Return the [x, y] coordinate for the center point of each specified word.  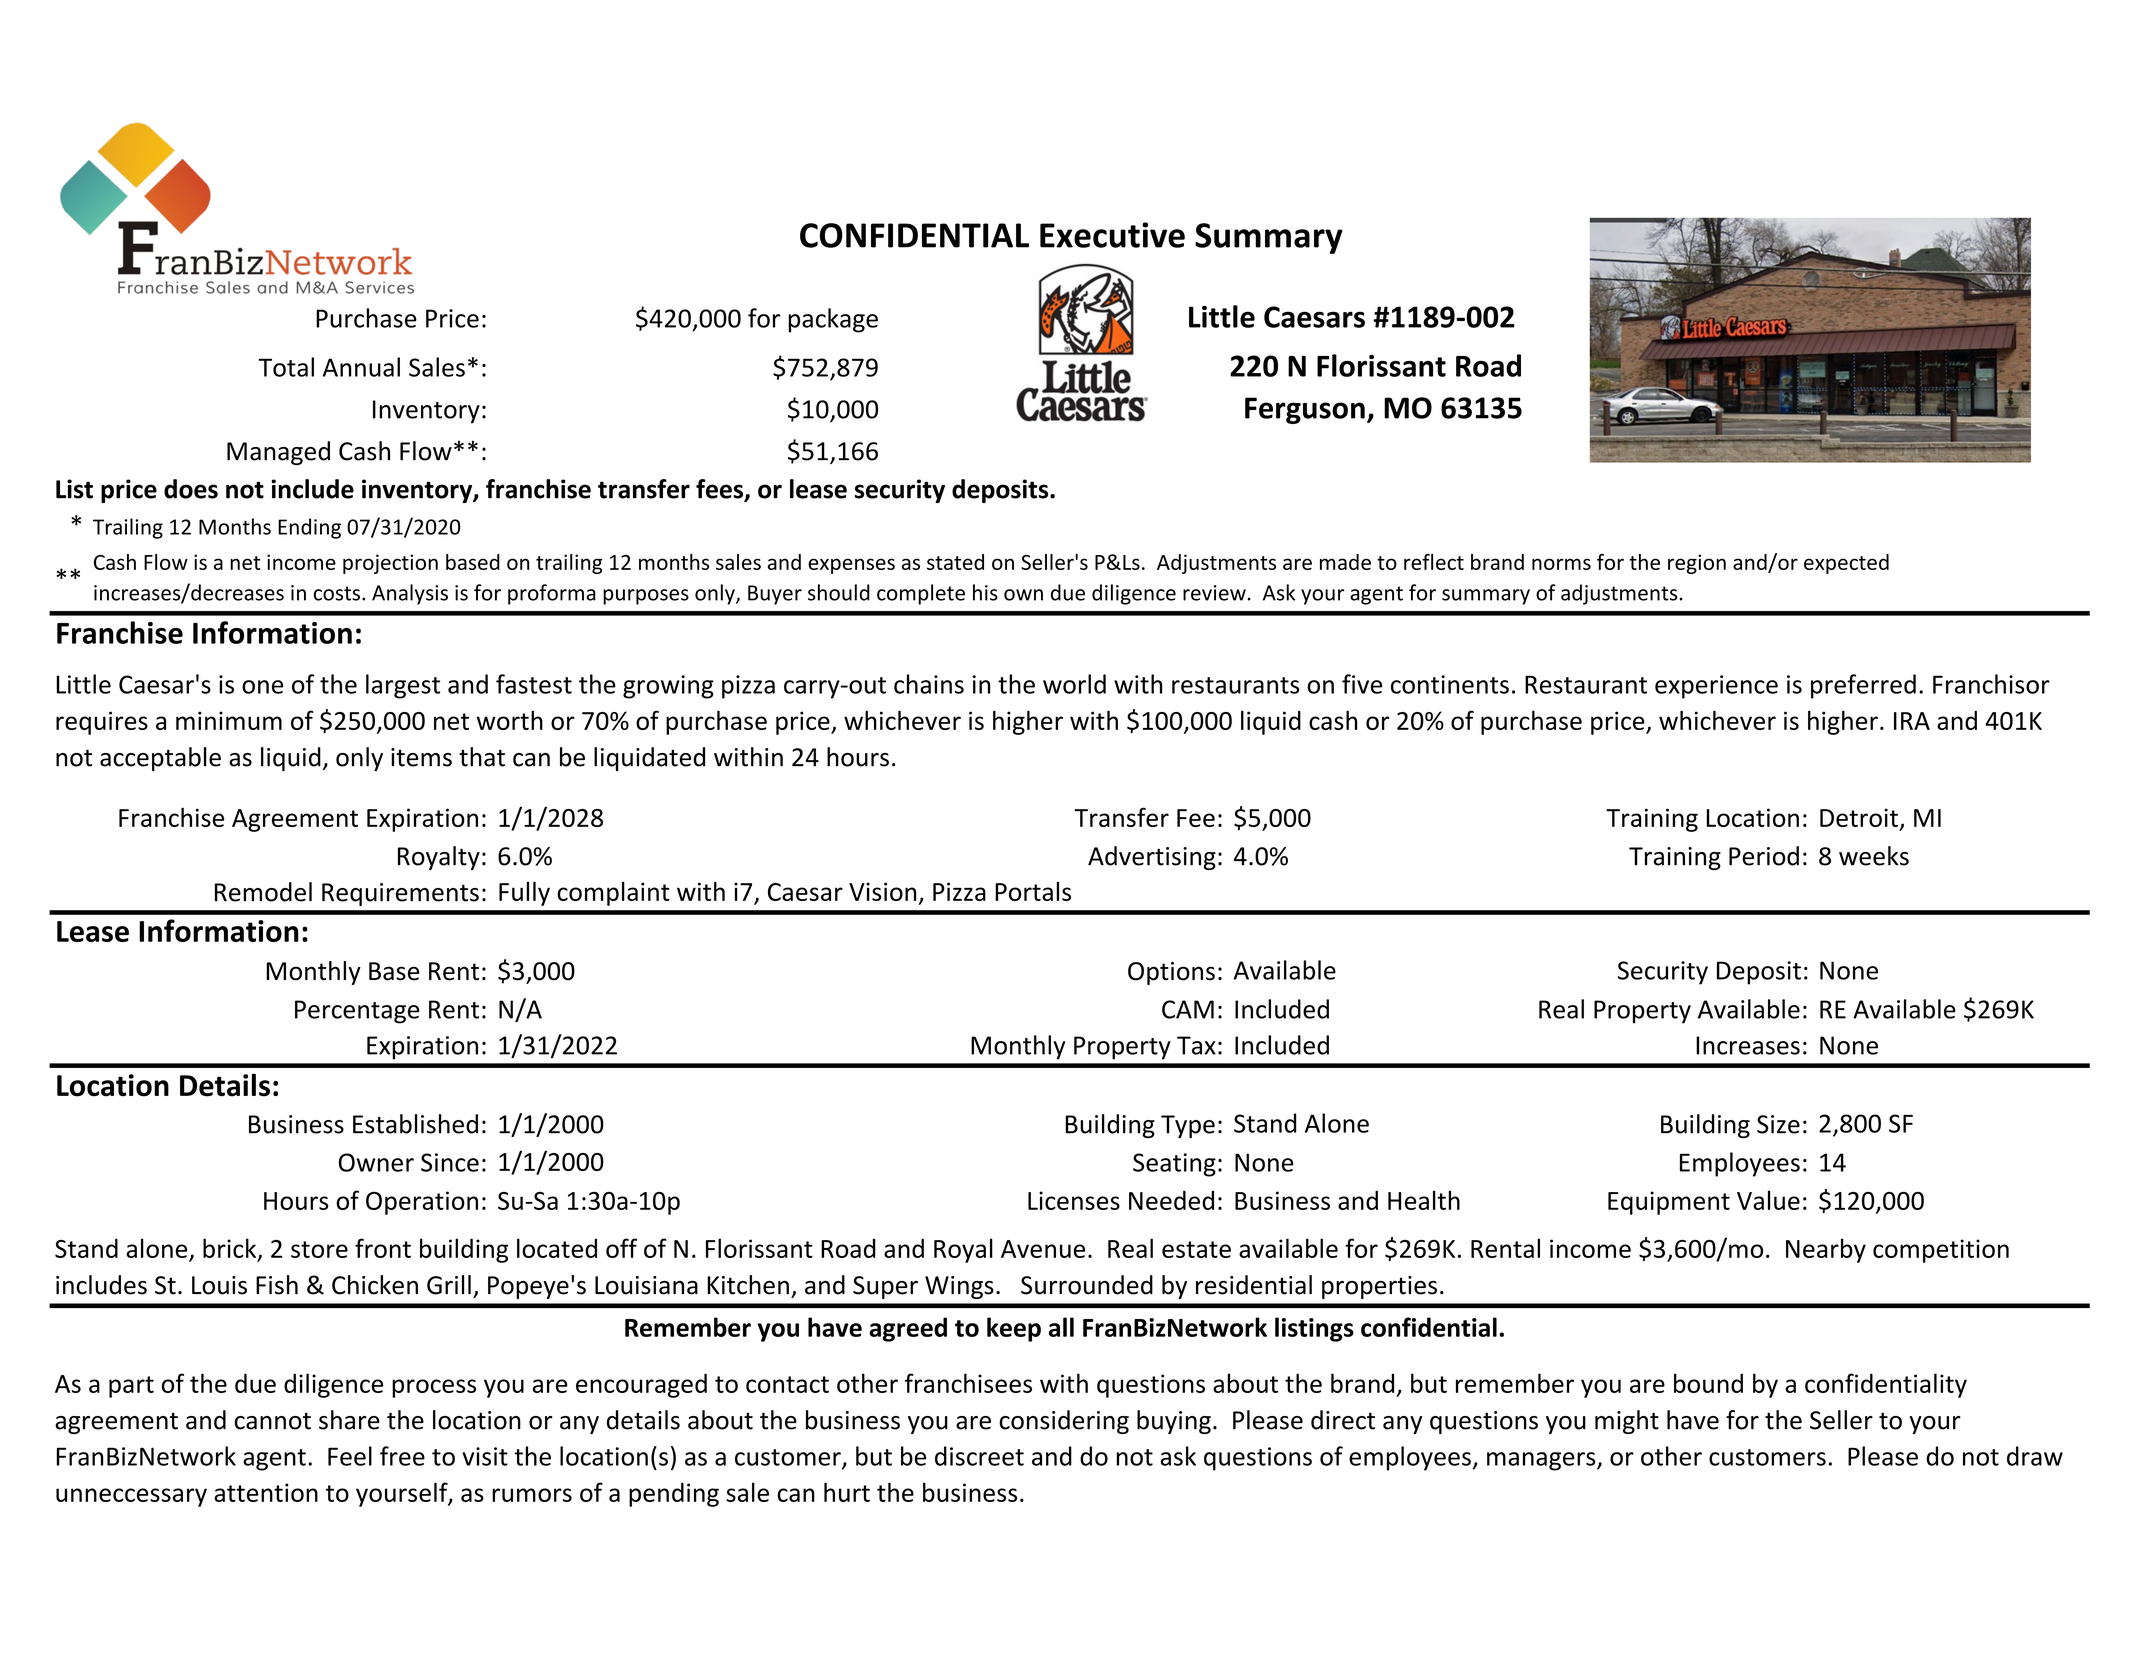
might [1627, 1422]
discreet [979, 1456]
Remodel [263, 892]
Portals [1033, 891]
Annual [361, 367]
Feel [350, 1456]
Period [1764, 856]
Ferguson [1305, 410]
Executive [1112, 235]
